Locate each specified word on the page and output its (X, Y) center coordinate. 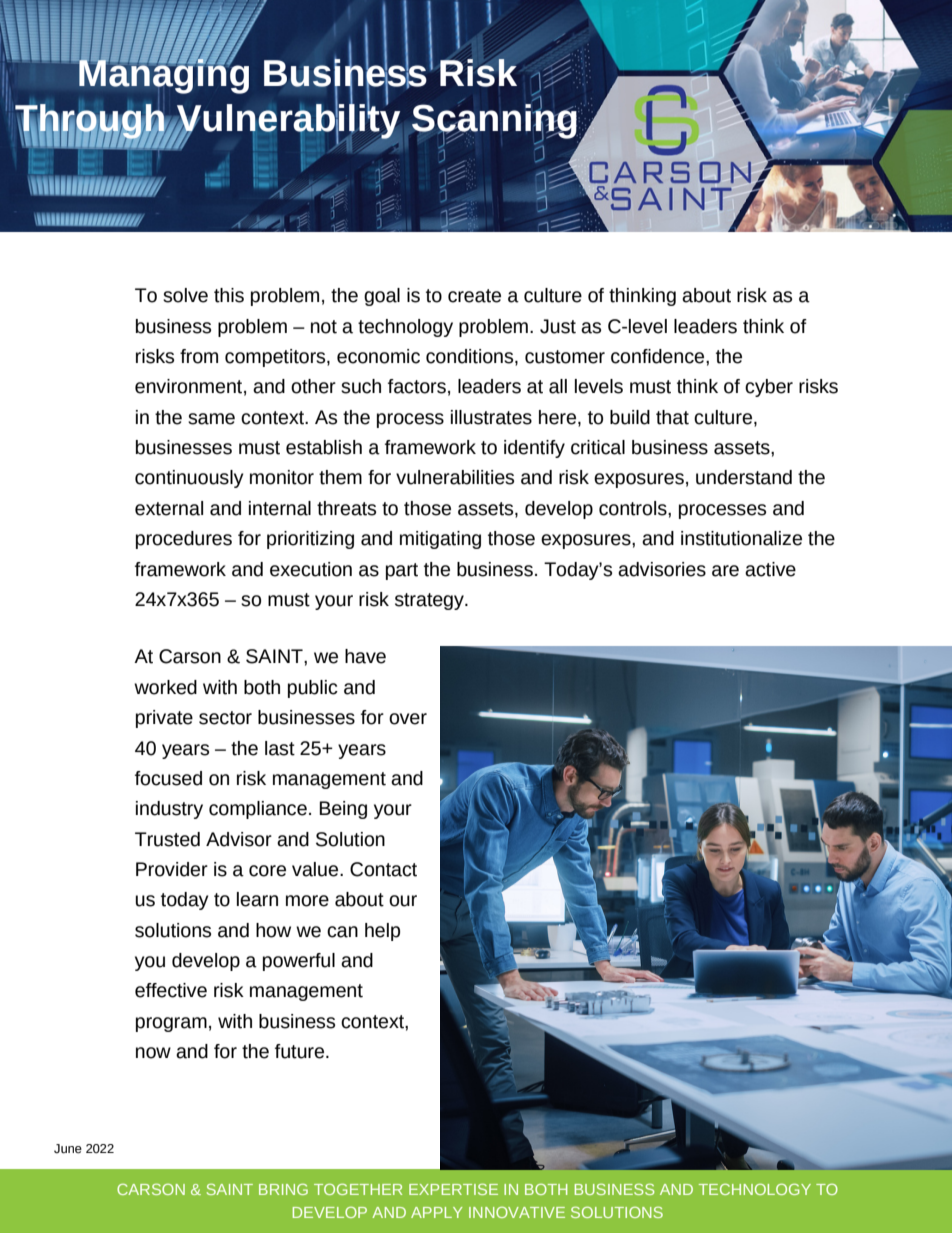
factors (417, 386)
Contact (383, 869)
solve (185, 295)
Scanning (495, 121)
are (725, 571)
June (68, 1149)
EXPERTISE (453, 1189)
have (365, 656)
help (382, 932)
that (672, 417)
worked (165, 687)
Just (558, 326)
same (211, 419)
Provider (172, 869)
